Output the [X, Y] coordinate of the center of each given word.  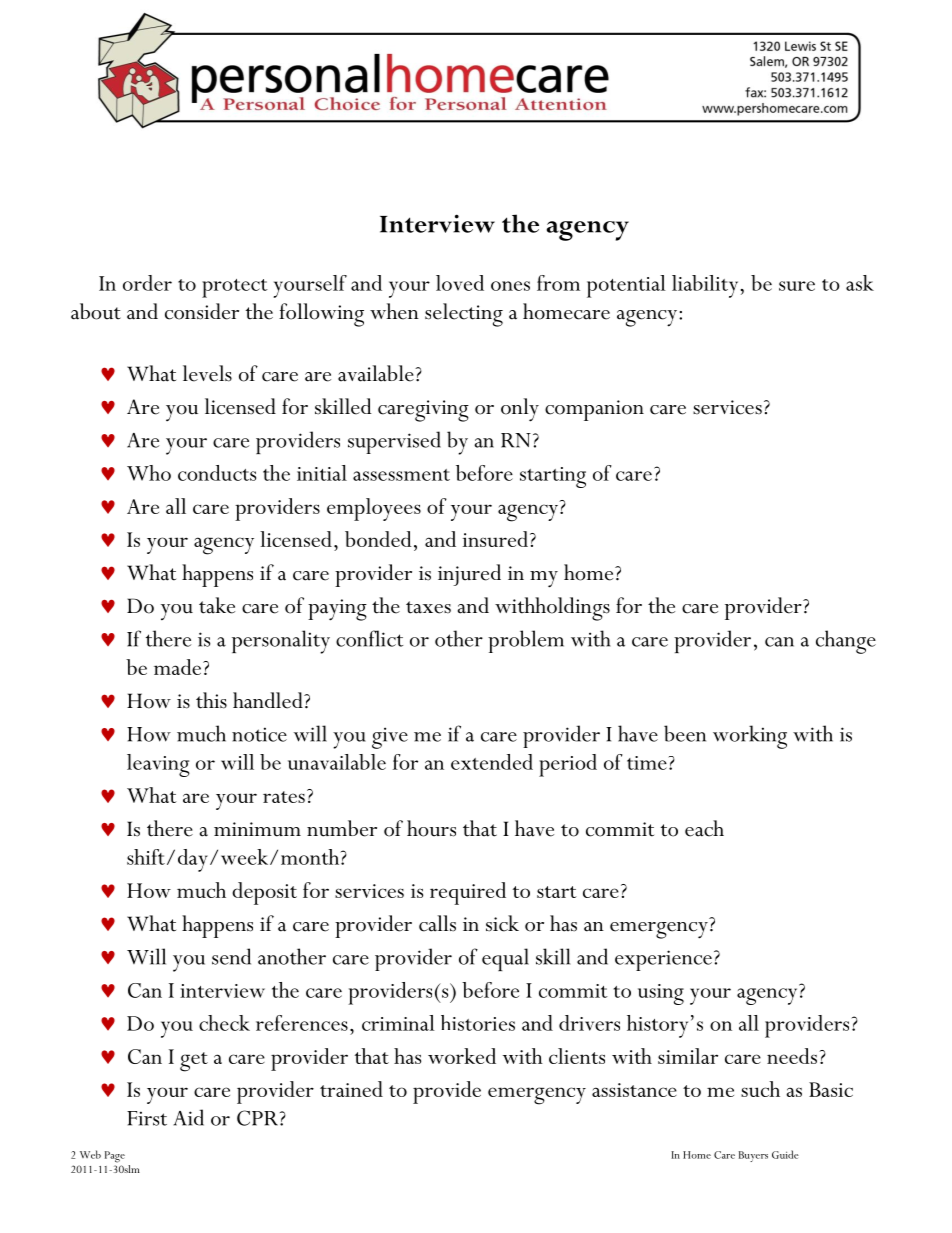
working [750, 737]
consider [202, 311]
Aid [189, 1117]
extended [492, 762]
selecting [464, 315]
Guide [785, 1154]
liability [705, 286]
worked [462, 1056]
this [211, 700]
